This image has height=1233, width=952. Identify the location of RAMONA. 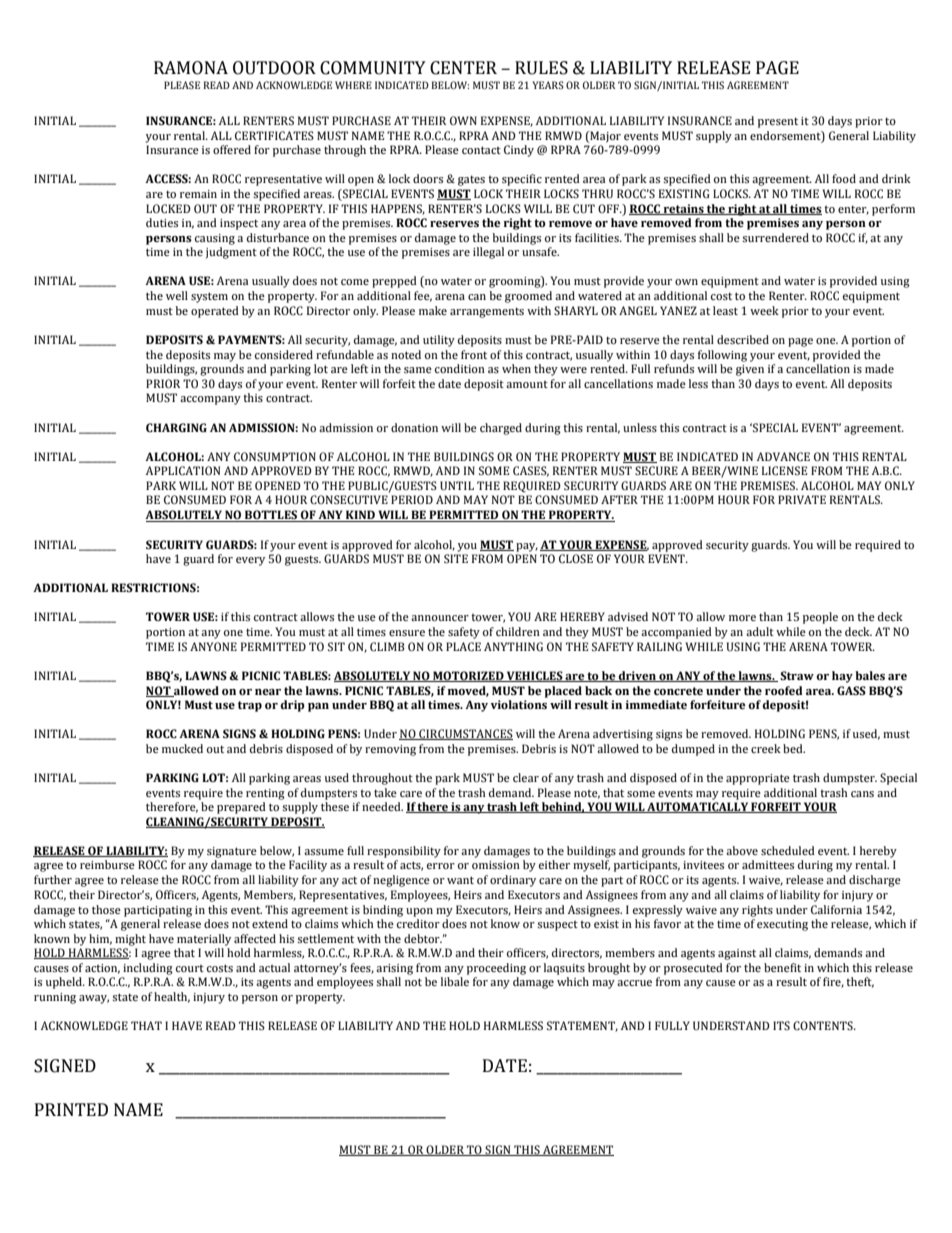
(191, 68).
